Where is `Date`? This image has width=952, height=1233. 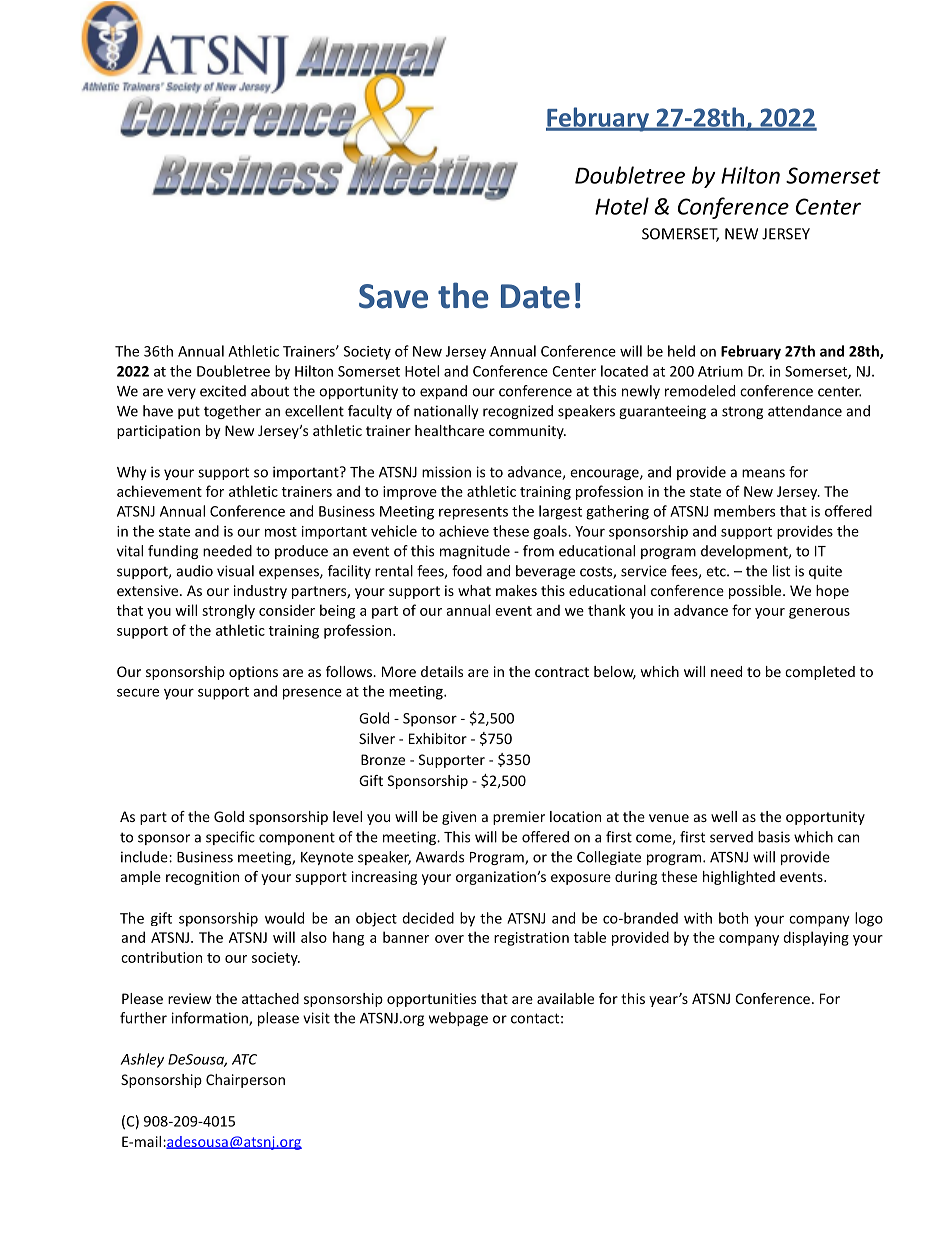
Date is located at coordinates (535, 296).
